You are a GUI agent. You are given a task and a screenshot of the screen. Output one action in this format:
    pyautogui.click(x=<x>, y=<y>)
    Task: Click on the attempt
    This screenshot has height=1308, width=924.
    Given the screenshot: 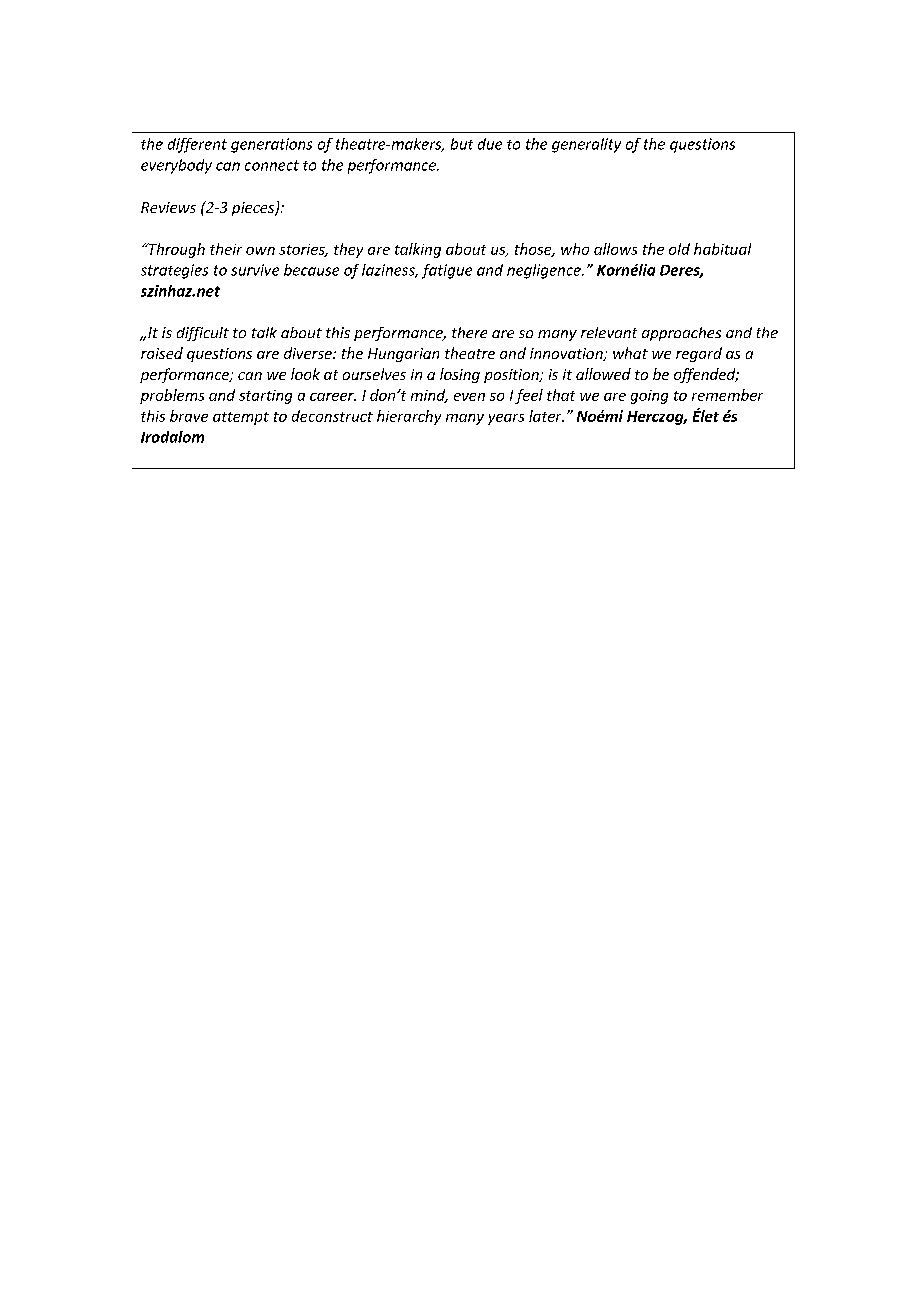 What is the action you would take?
    pyautogui.click(x=241, y=418)
